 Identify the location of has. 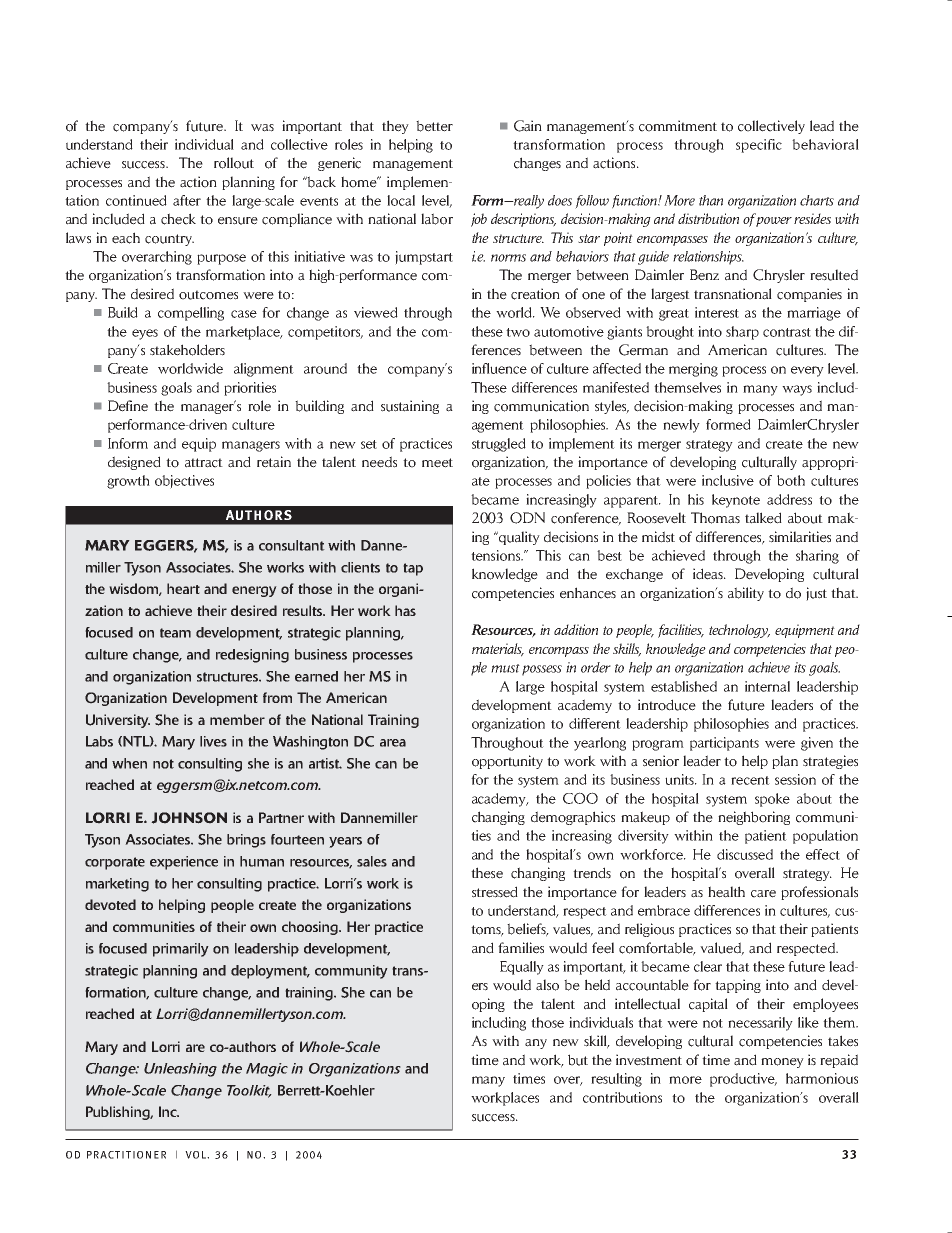
(405, 610).
